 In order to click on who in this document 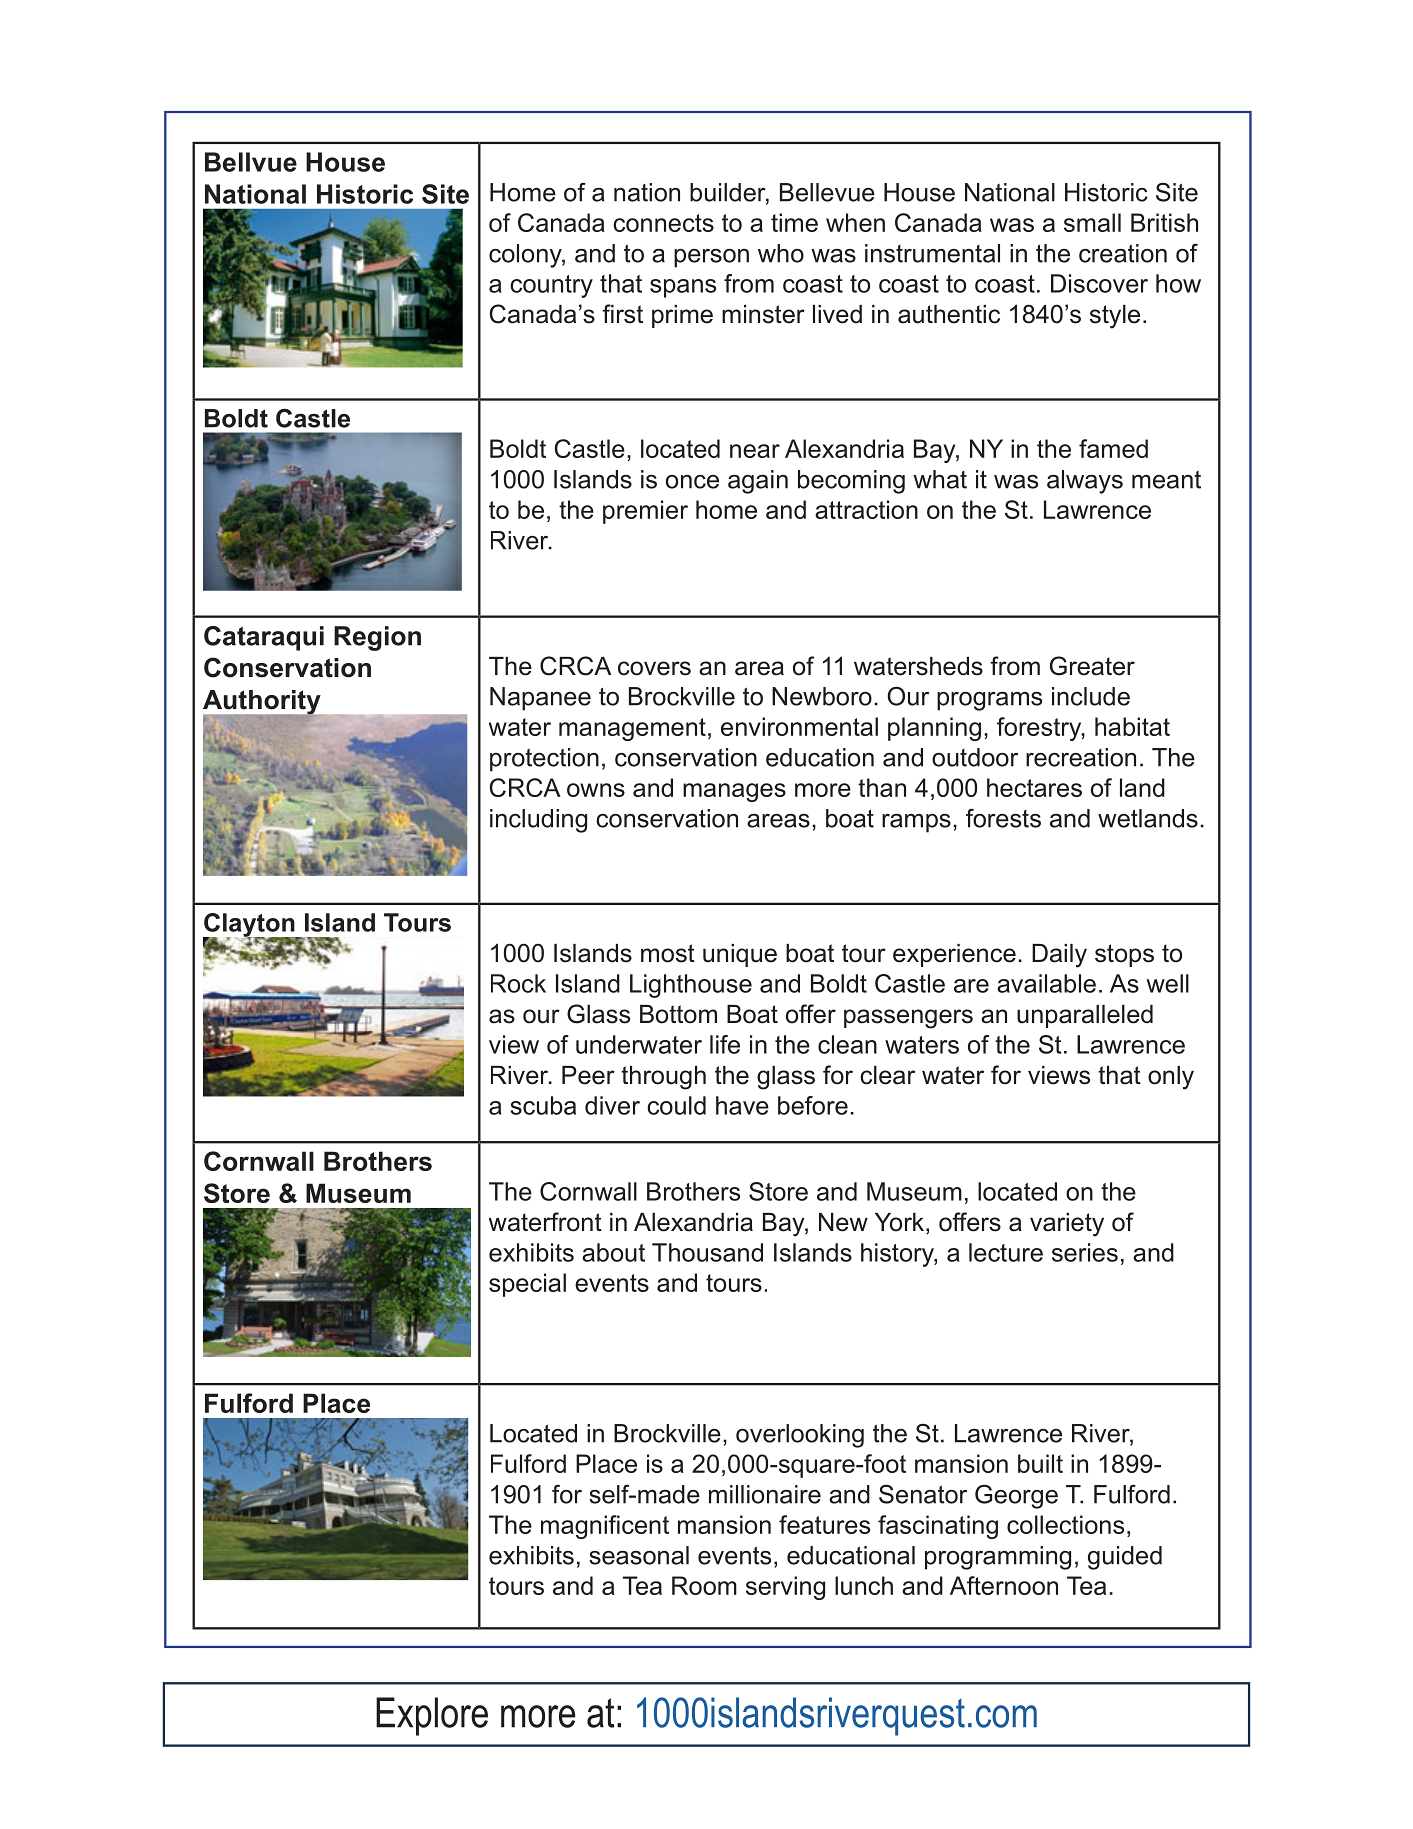, I will do `click(781, 253)`.
